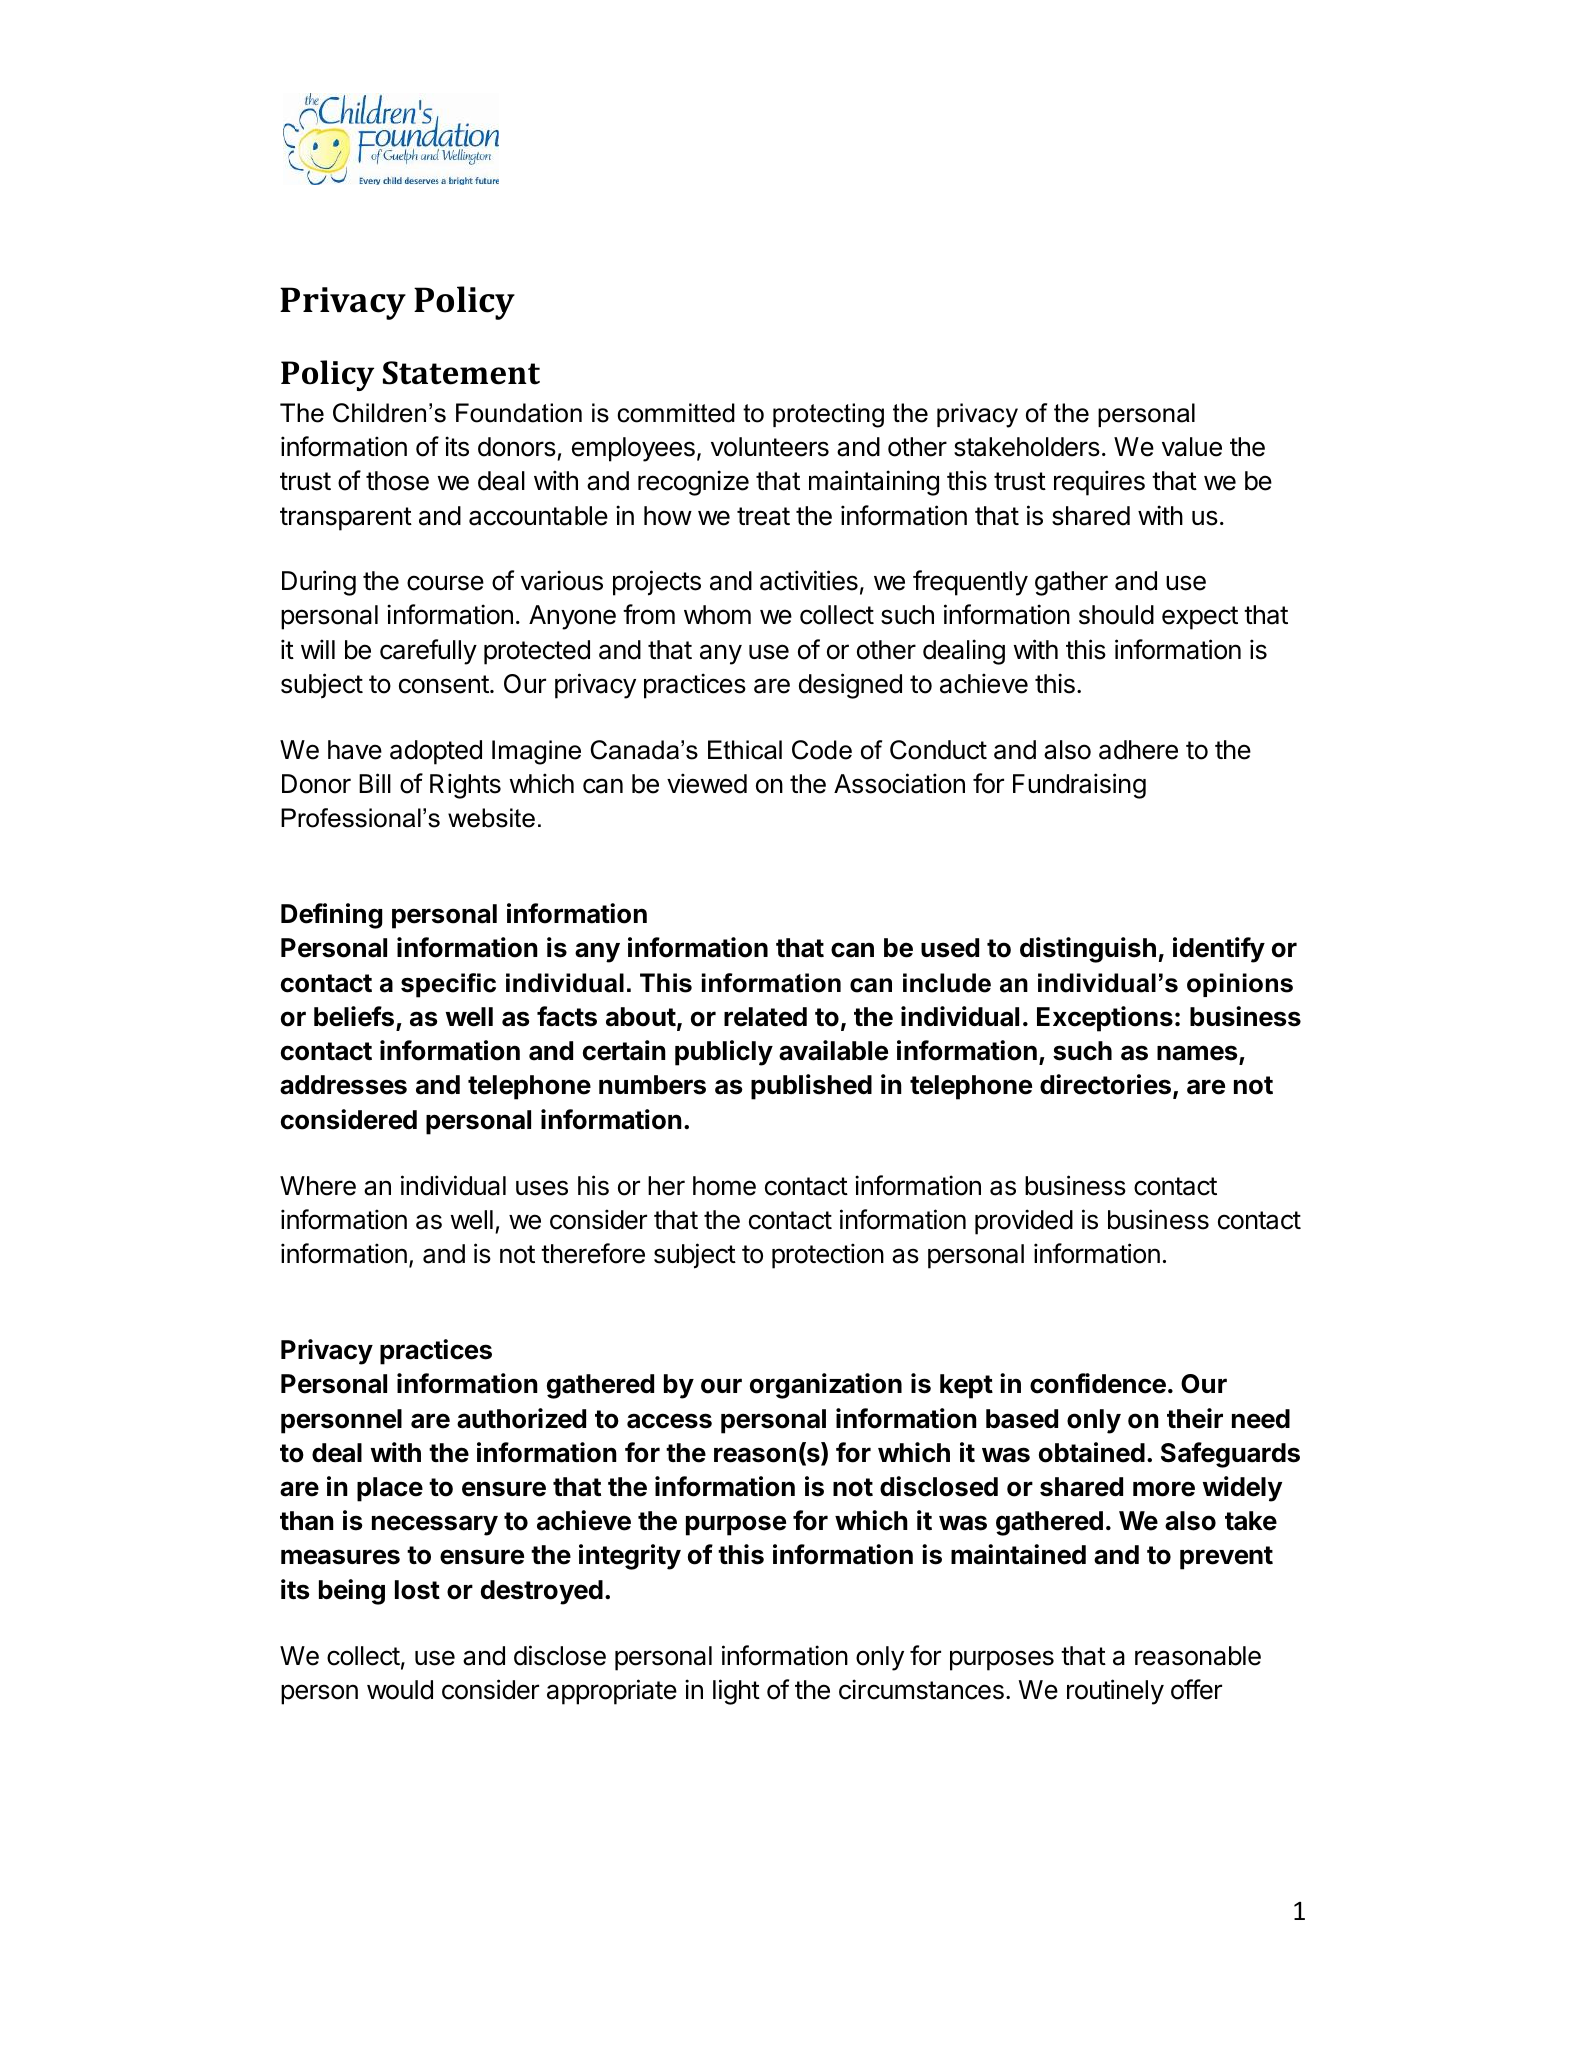 Image resolution: width=1586 pixels, height=2052 pixels. I want to click on Code, so click(822, 750).
